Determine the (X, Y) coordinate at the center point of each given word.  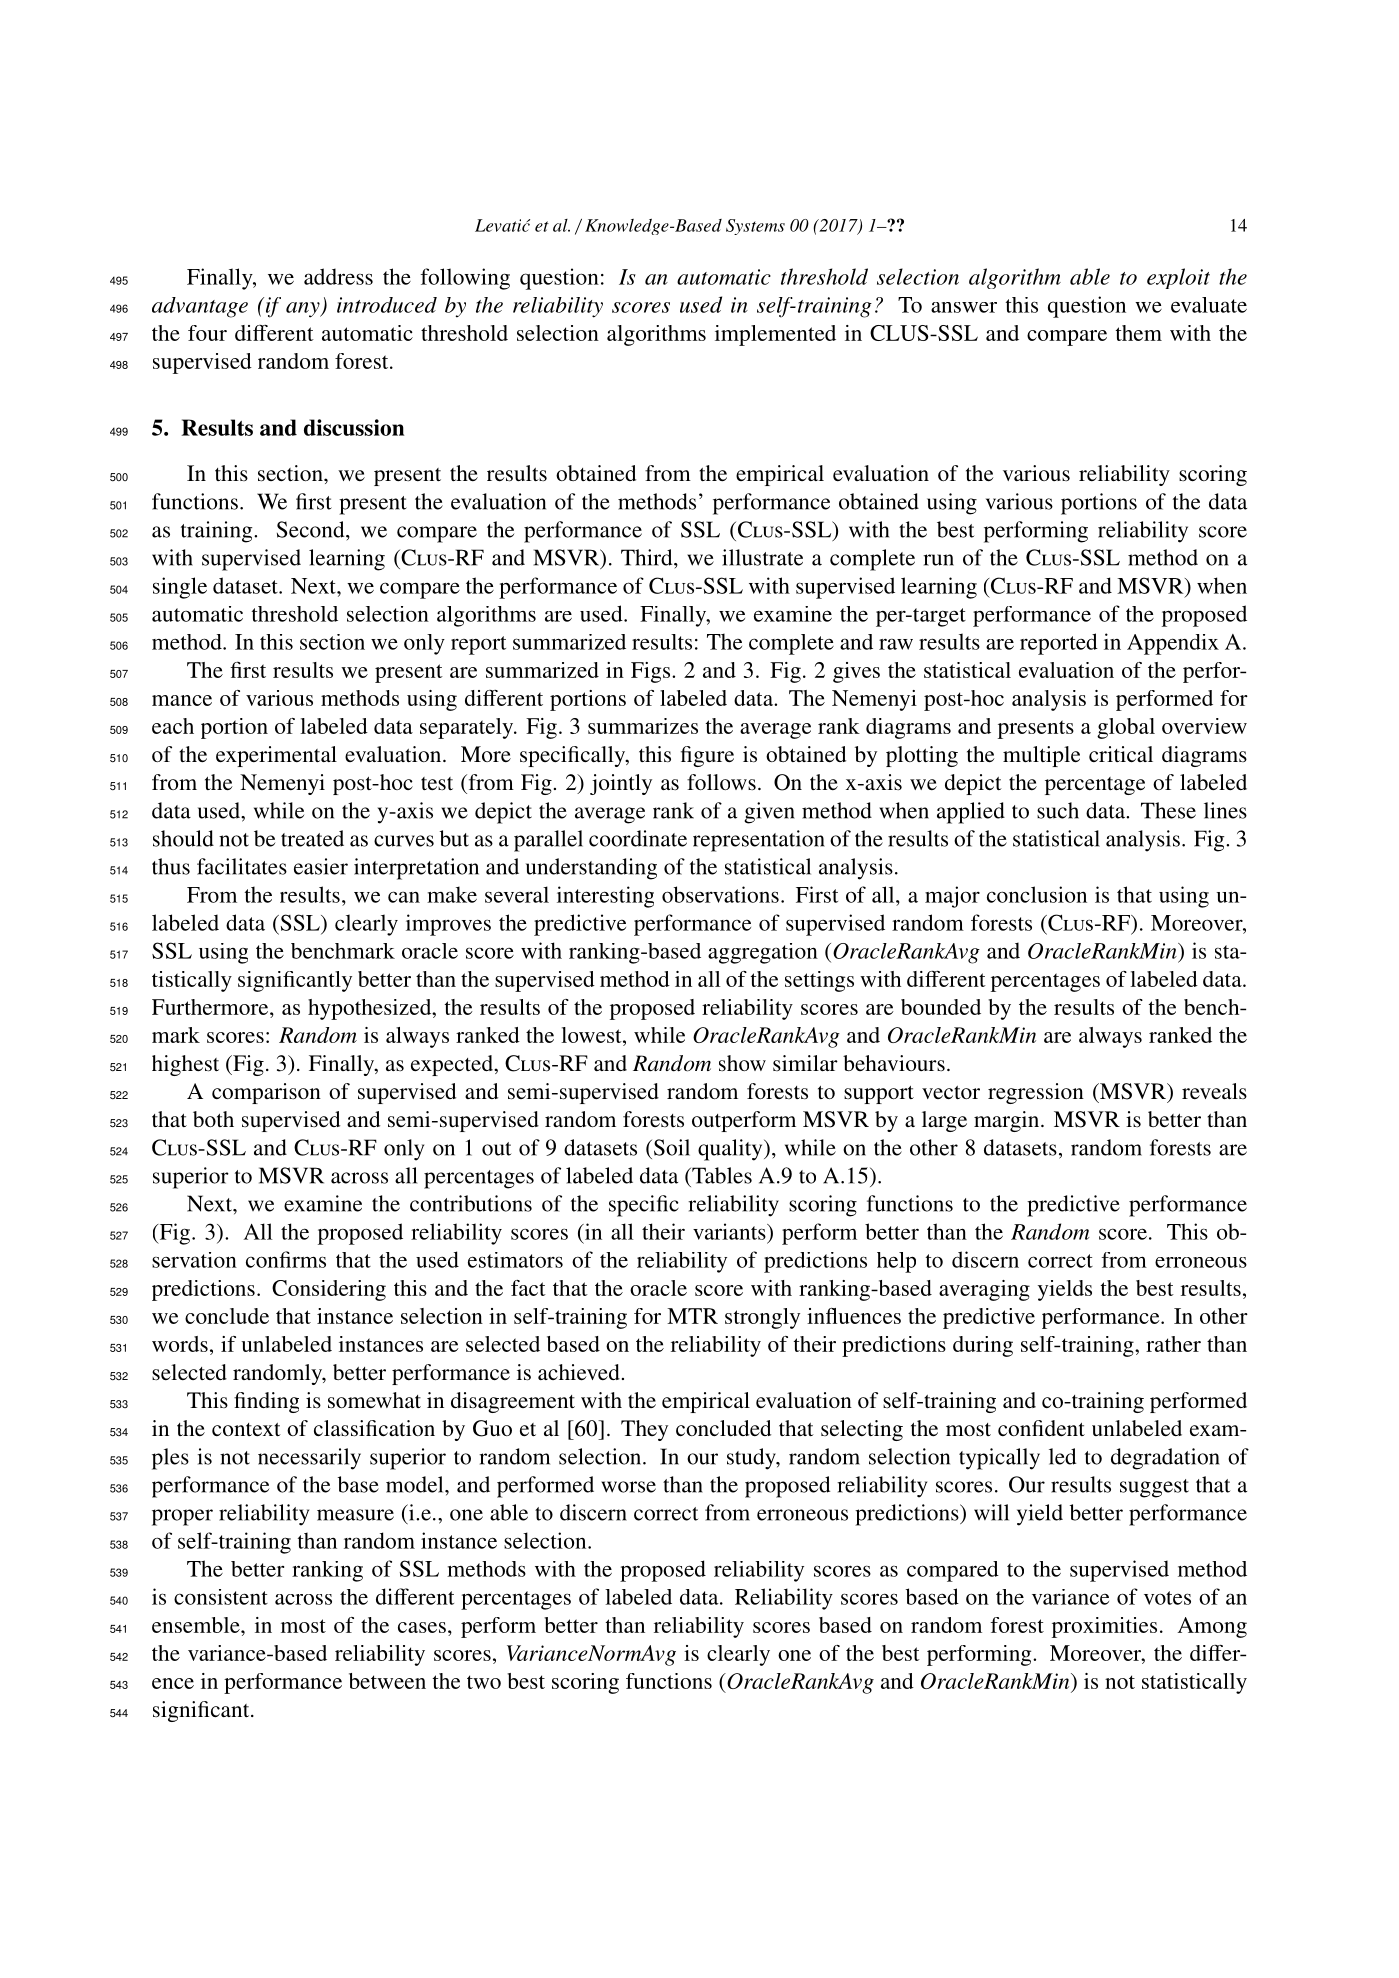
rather (1173, 1344)
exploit (1178, 278)
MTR (692, 1316)
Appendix (1173, 644)
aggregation (763, 953)
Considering (329, 1290)
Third (648, 557)
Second (312, 529)
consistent (221, 1597)
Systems (755, 227)
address (338, 276)
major (952, 897)
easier (321, 866)
